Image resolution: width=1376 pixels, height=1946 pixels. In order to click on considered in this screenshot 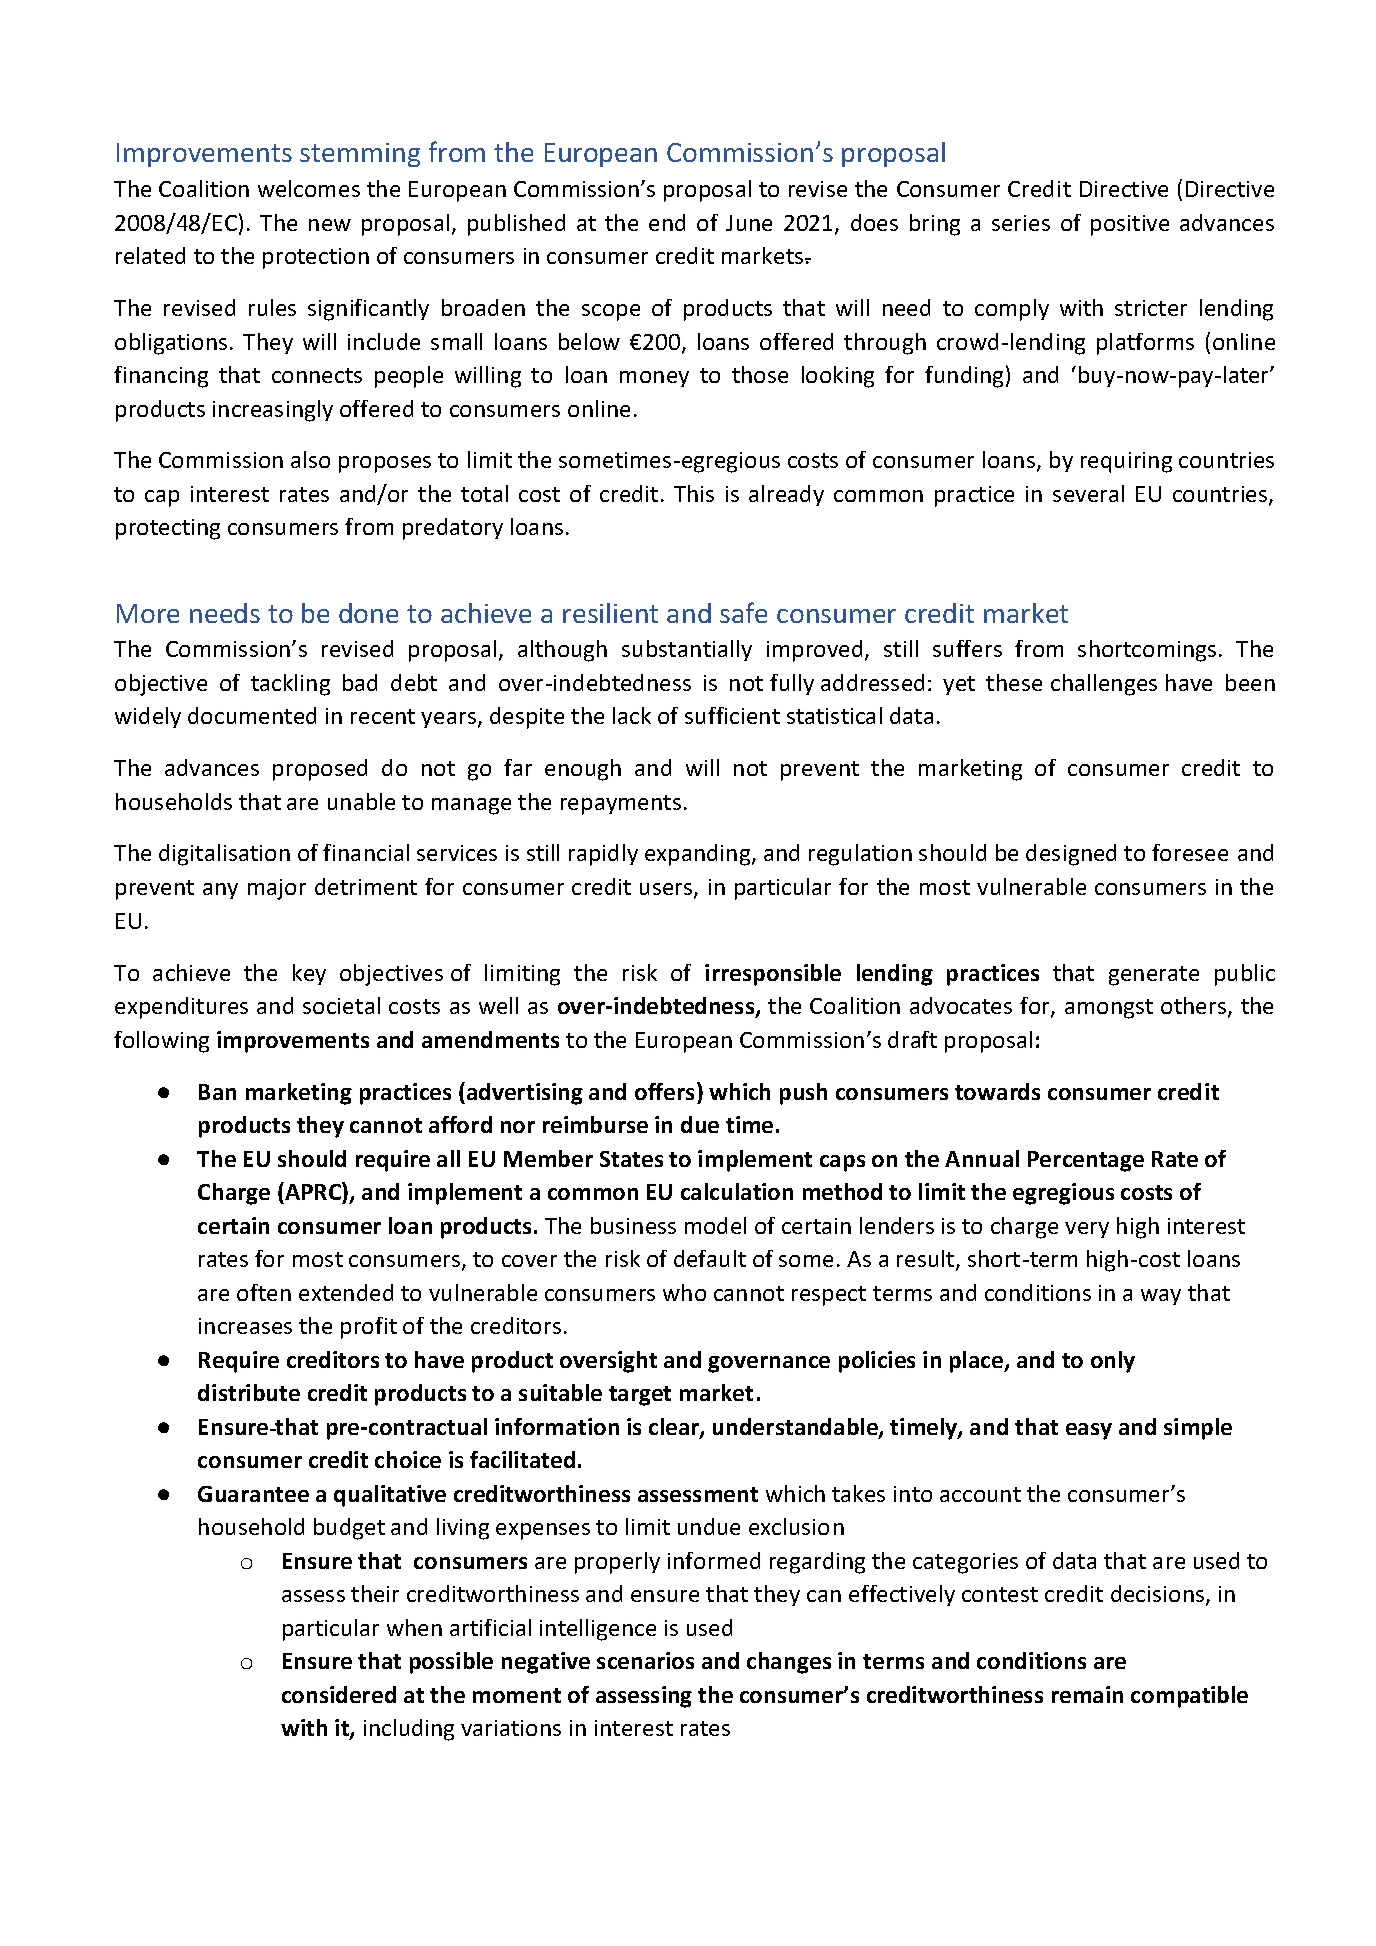, I will do `click(339, 1694)`.
